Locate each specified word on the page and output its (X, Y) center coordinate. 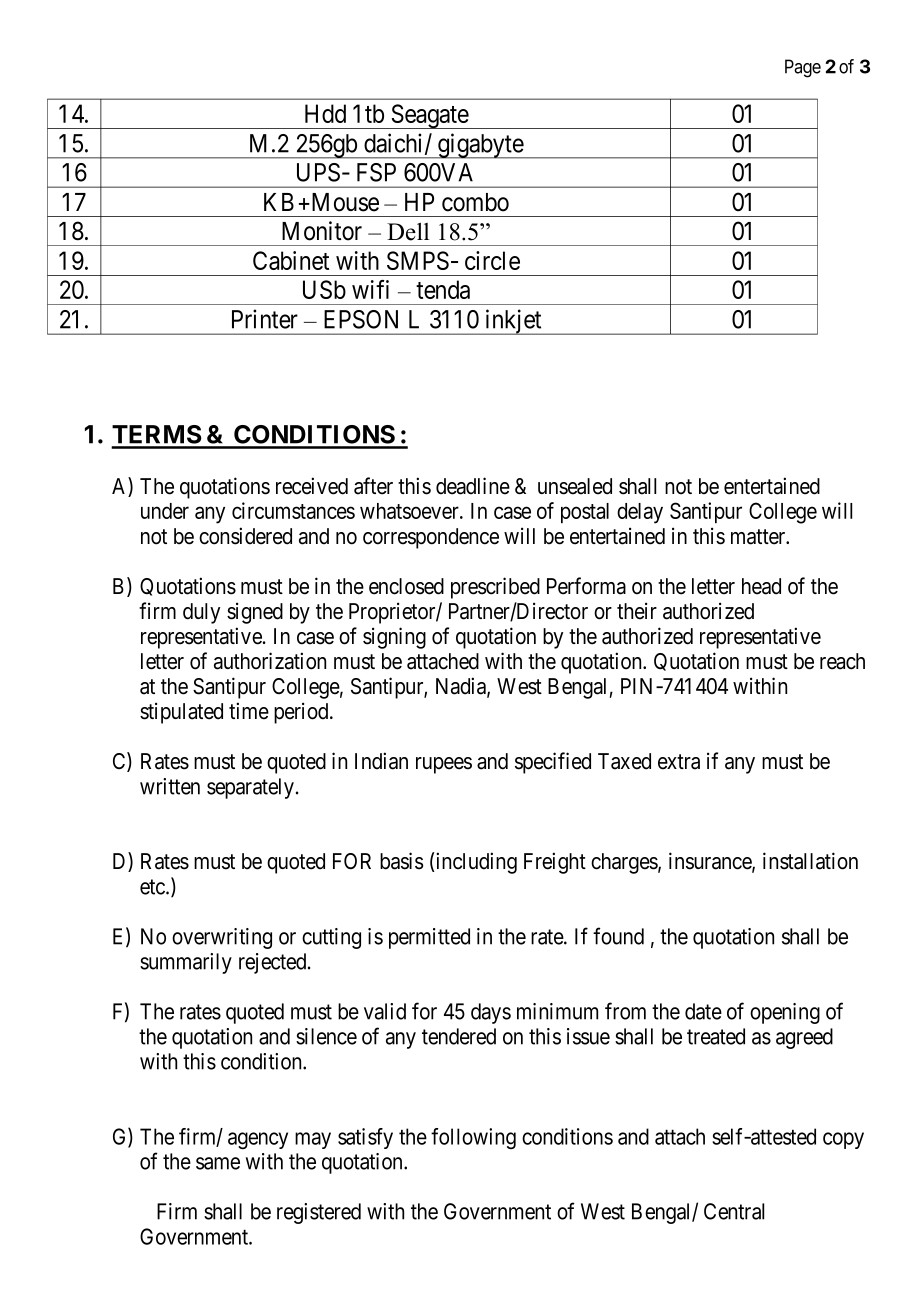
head (761, 586)
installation (810, 861)
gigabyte (480, 146)
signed (255, 613)
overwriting (222, 938)
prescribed (495, 588)
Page (803, 68)
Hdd (325, 113)
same (218, 1163)
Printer (265, 319)
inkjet (513, 322)
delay (640, 513)
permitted (429, 938)
